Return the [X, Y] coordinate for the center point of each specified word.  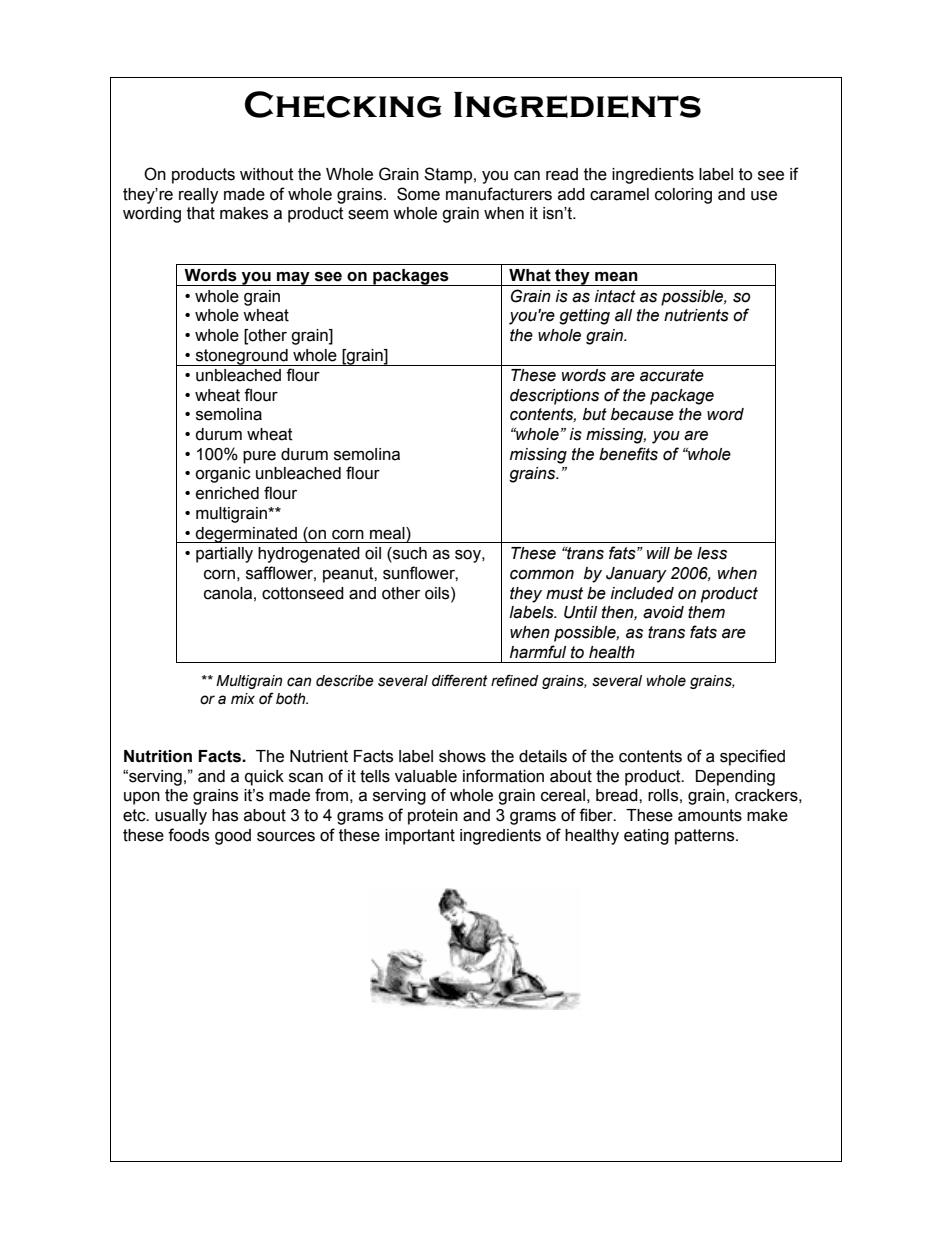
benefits [628, 454]
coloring [683, 196]
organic [223, 475]
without [267, 174]
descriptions [554, 397]
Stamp [449, 175]
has [225, 815]
